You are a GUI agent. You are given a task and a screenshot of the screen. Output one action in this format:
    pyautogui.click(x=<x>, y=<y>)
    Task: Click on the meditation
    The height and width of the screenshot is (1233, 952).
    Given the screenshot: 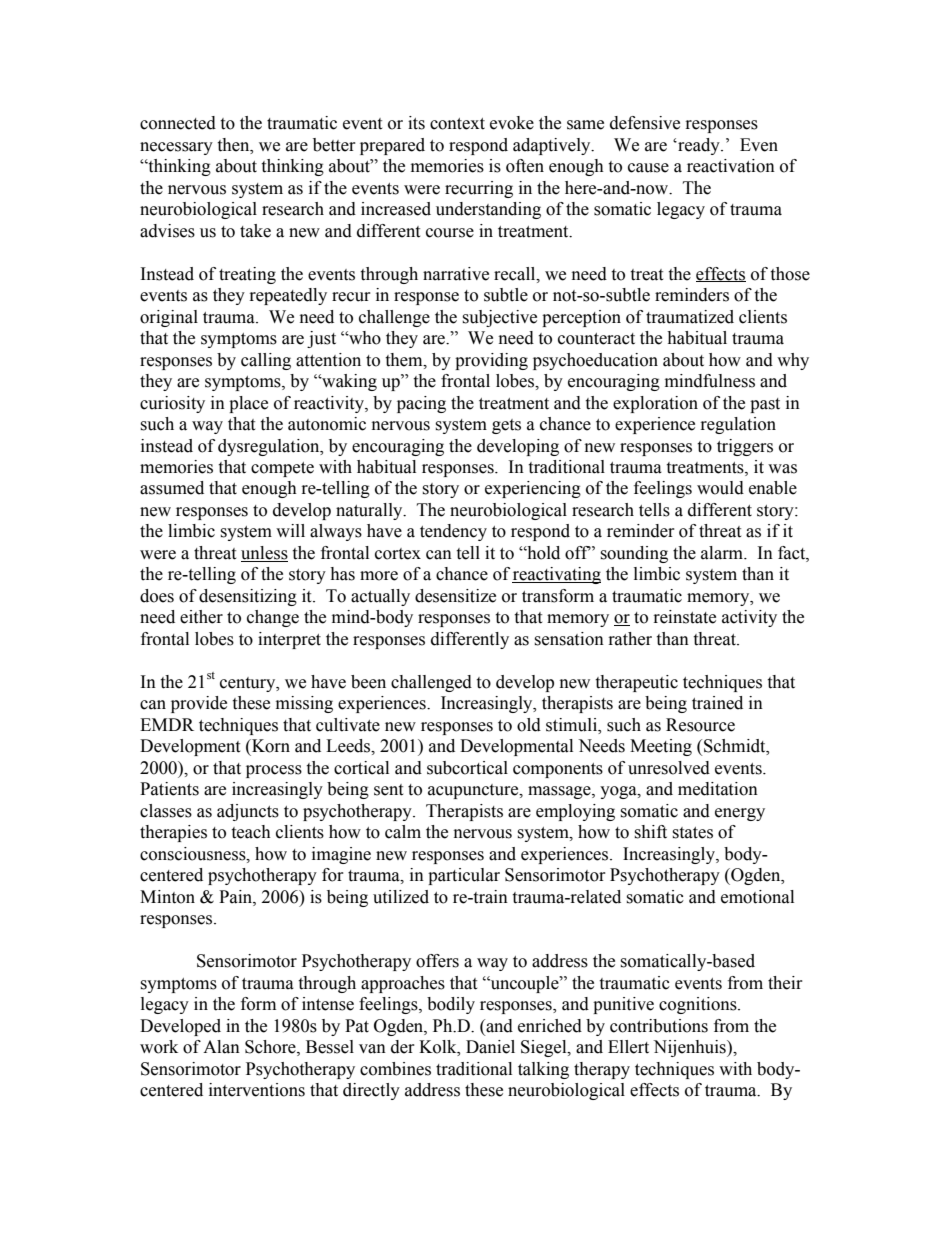 What is the action you would take?
    pyautogui.click(x=718, y=789)
